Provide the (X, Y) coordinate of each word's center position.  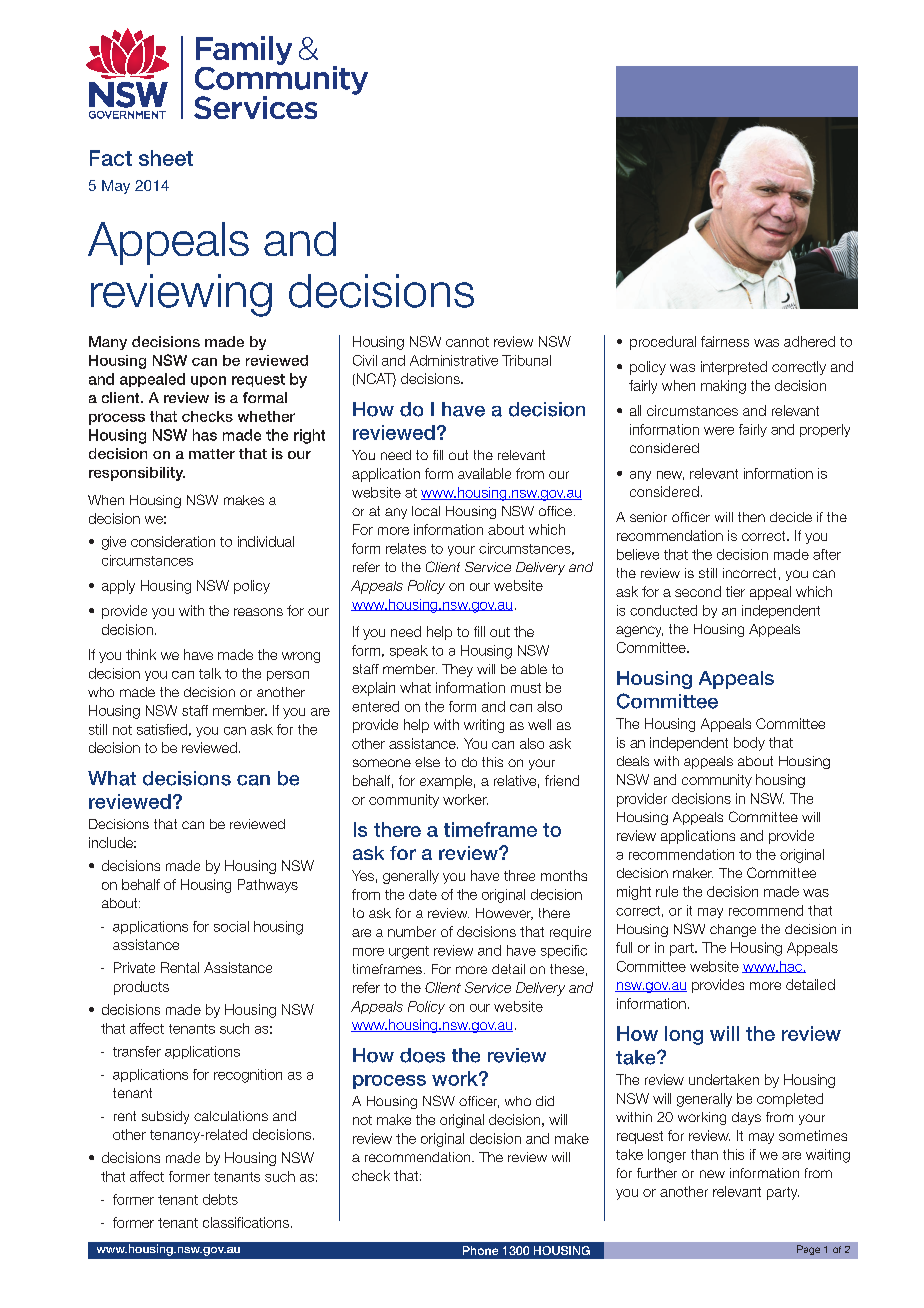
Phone (480, 1250)
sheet (166, 158)
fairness (725, 341)
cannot (467, 342)
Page (808, 1250)
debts (220, 1199)
